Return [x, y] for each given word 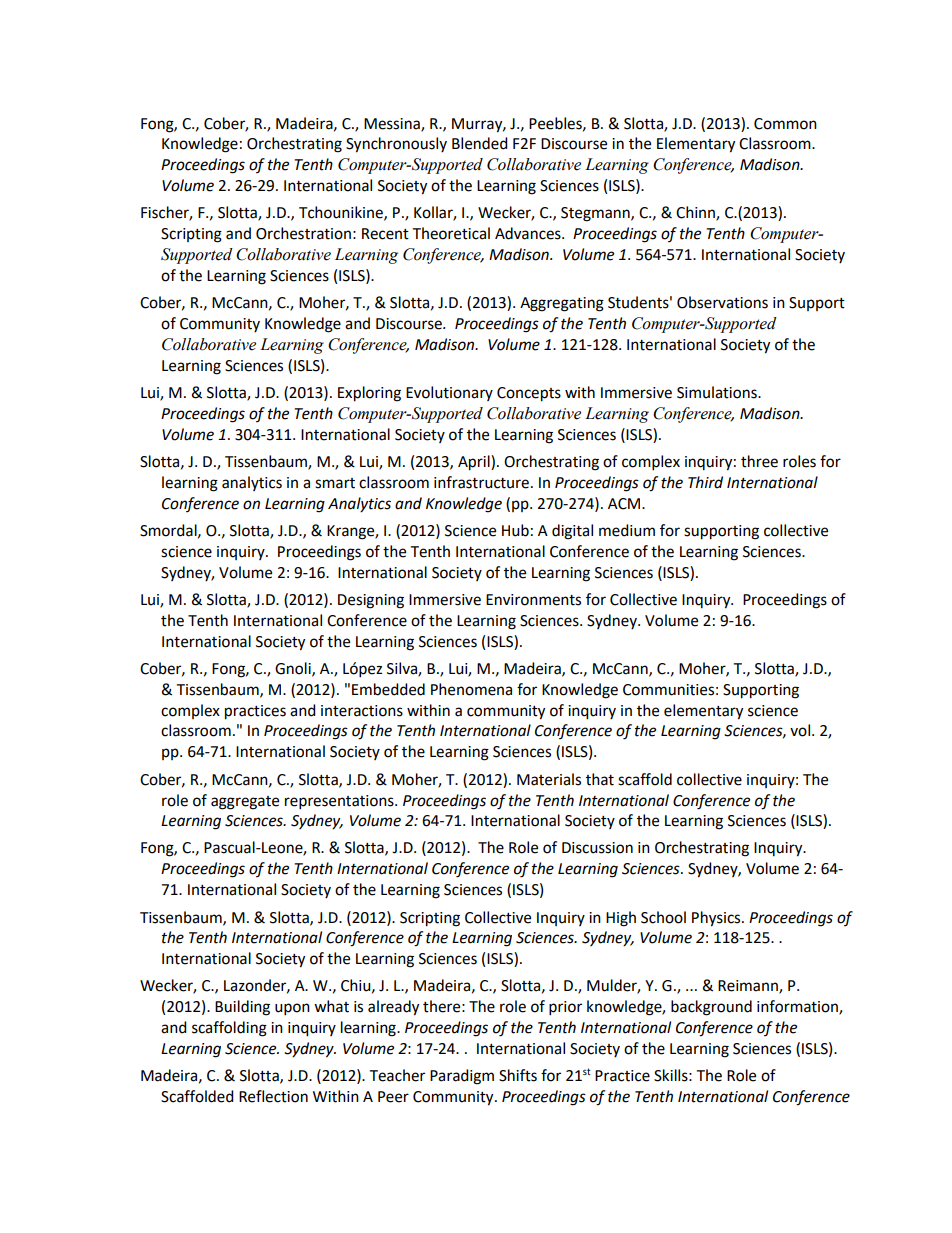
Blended [480, 143]
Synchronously [396, 145]
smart [335, 483]
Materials [549, 779]
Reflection [273, 1096]
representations [340, 802]
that [600, 779]
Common [785, 124]
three [759, 461]
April [475, 463]
